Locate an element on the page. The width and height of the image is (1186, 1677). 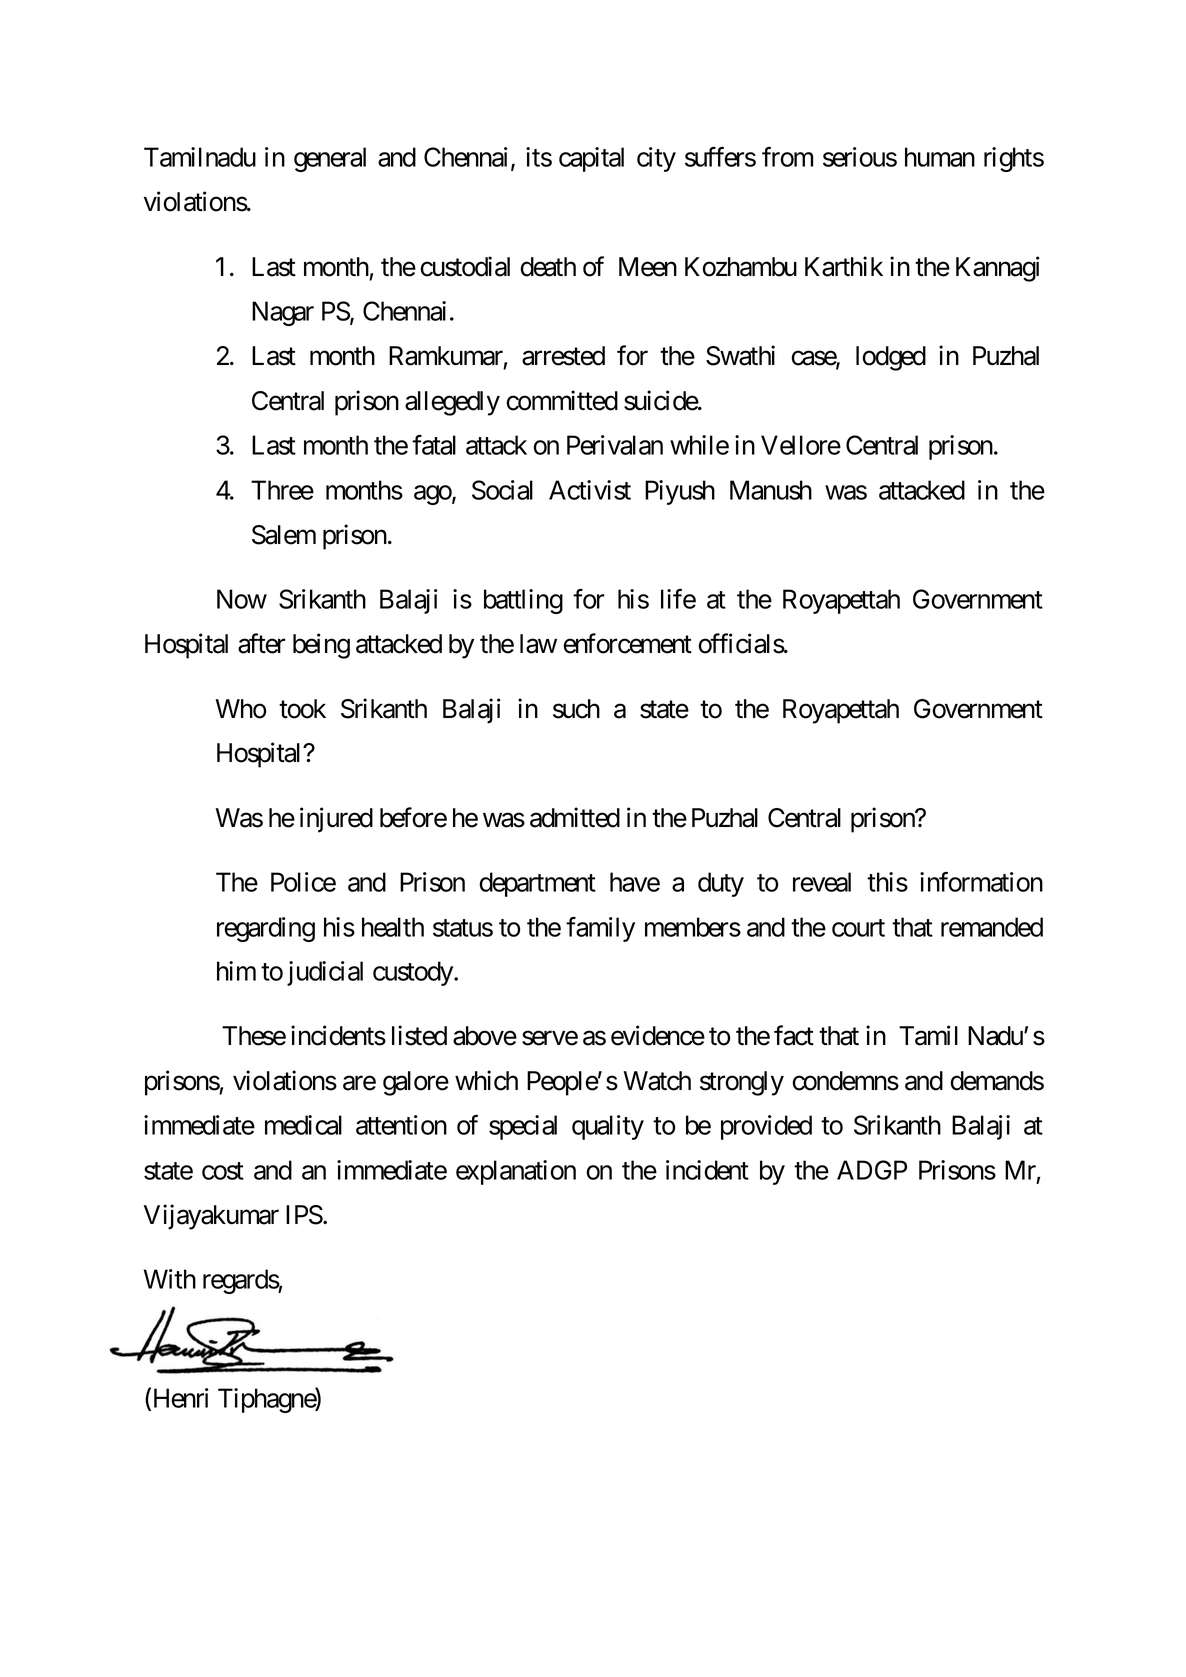
With is located at coordinates (170, 1279).
